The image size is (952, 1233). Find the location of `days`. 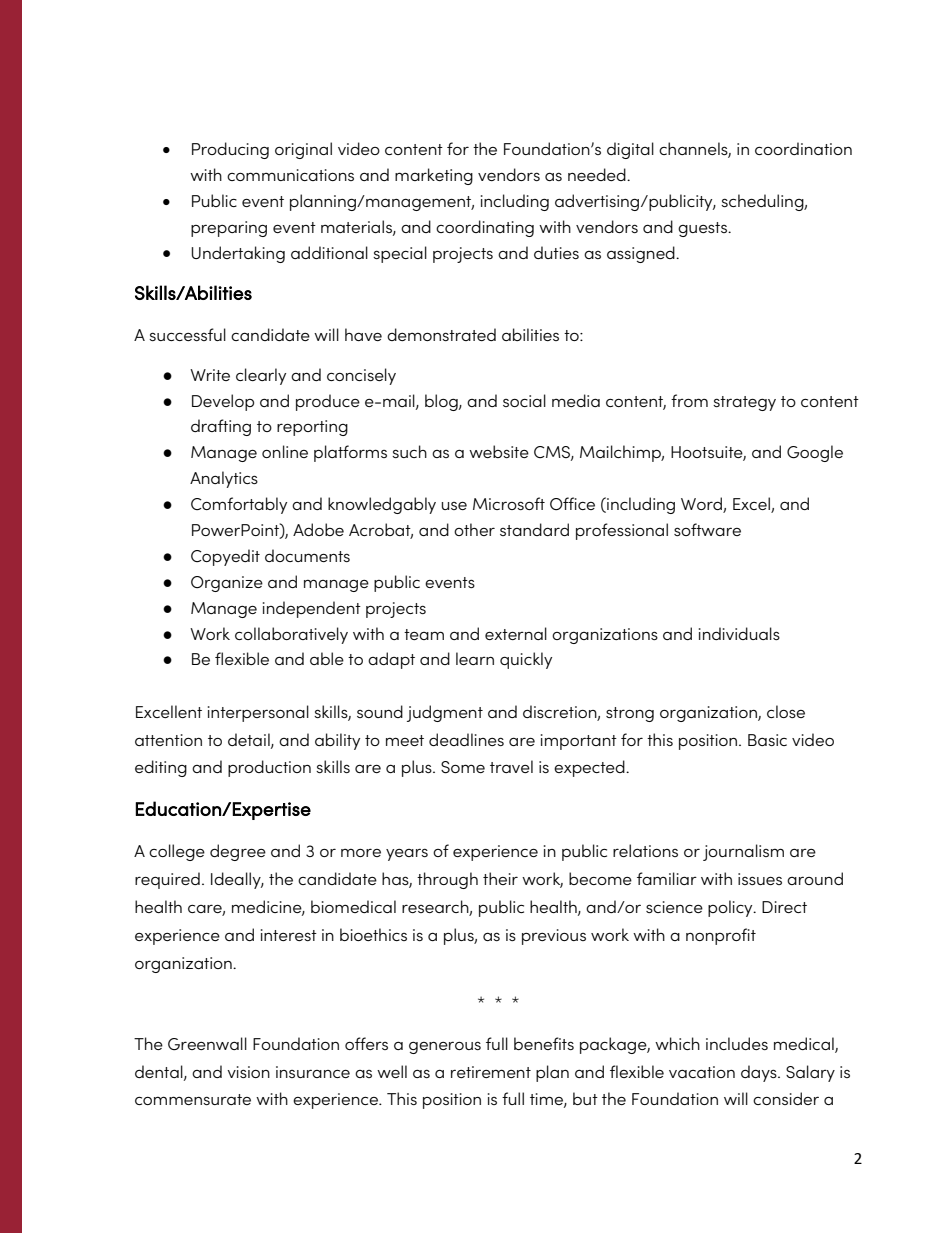

days is located at coordinates (760, 1073).
